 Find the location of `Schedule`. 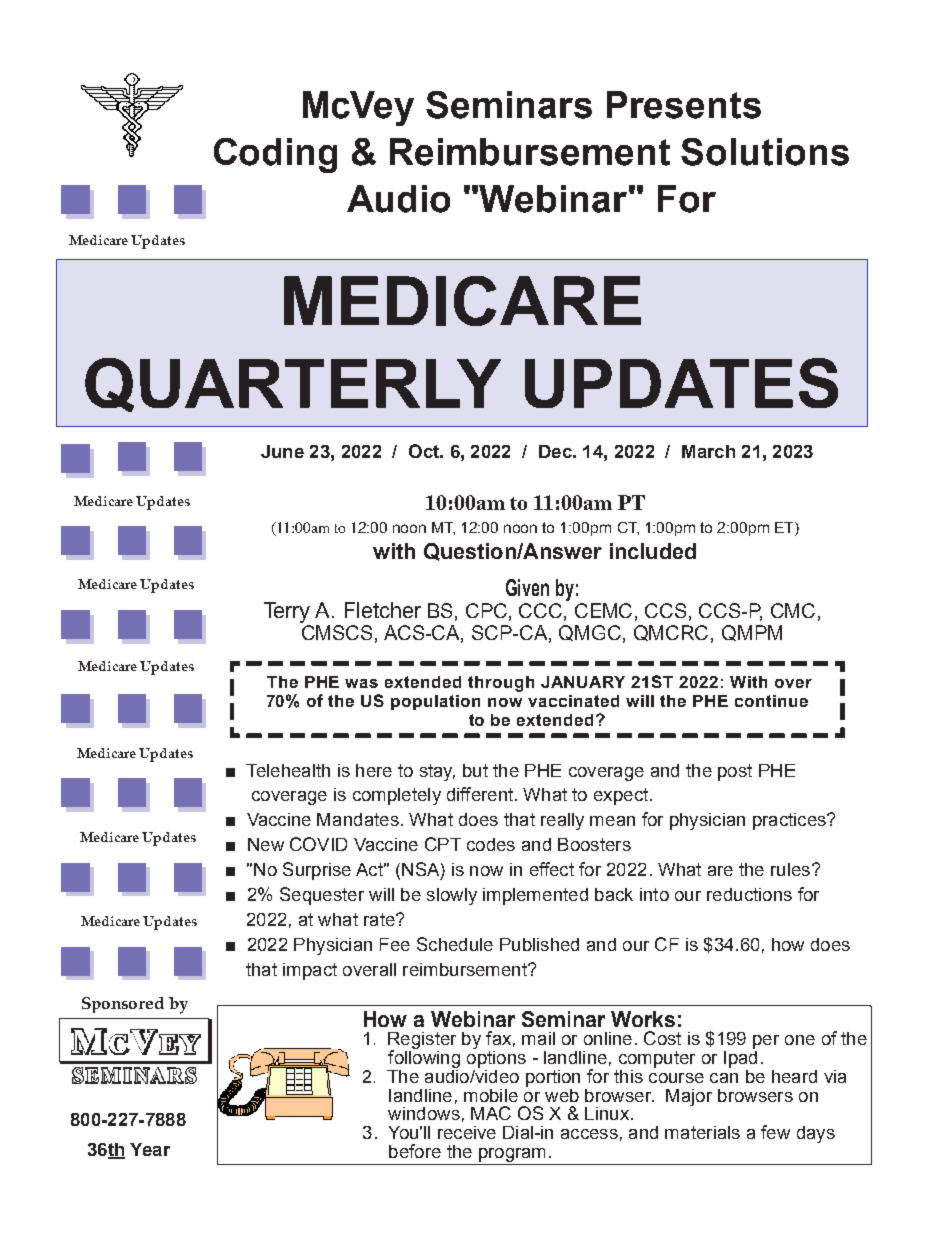

Schedule is located at coordinates (455, 944).
